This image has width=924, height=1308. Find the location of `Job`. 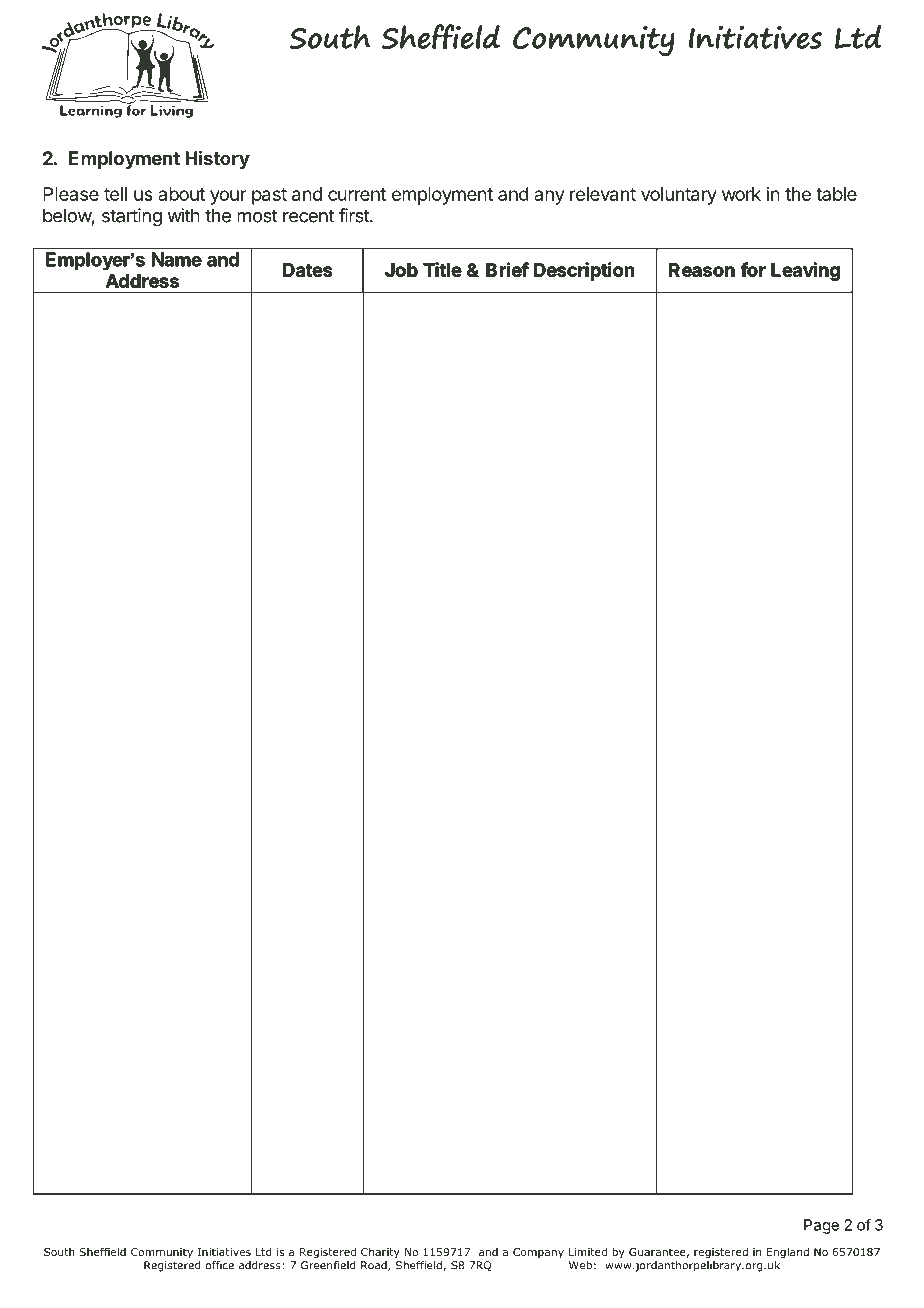

Job is located at coordinates (401, 270).
